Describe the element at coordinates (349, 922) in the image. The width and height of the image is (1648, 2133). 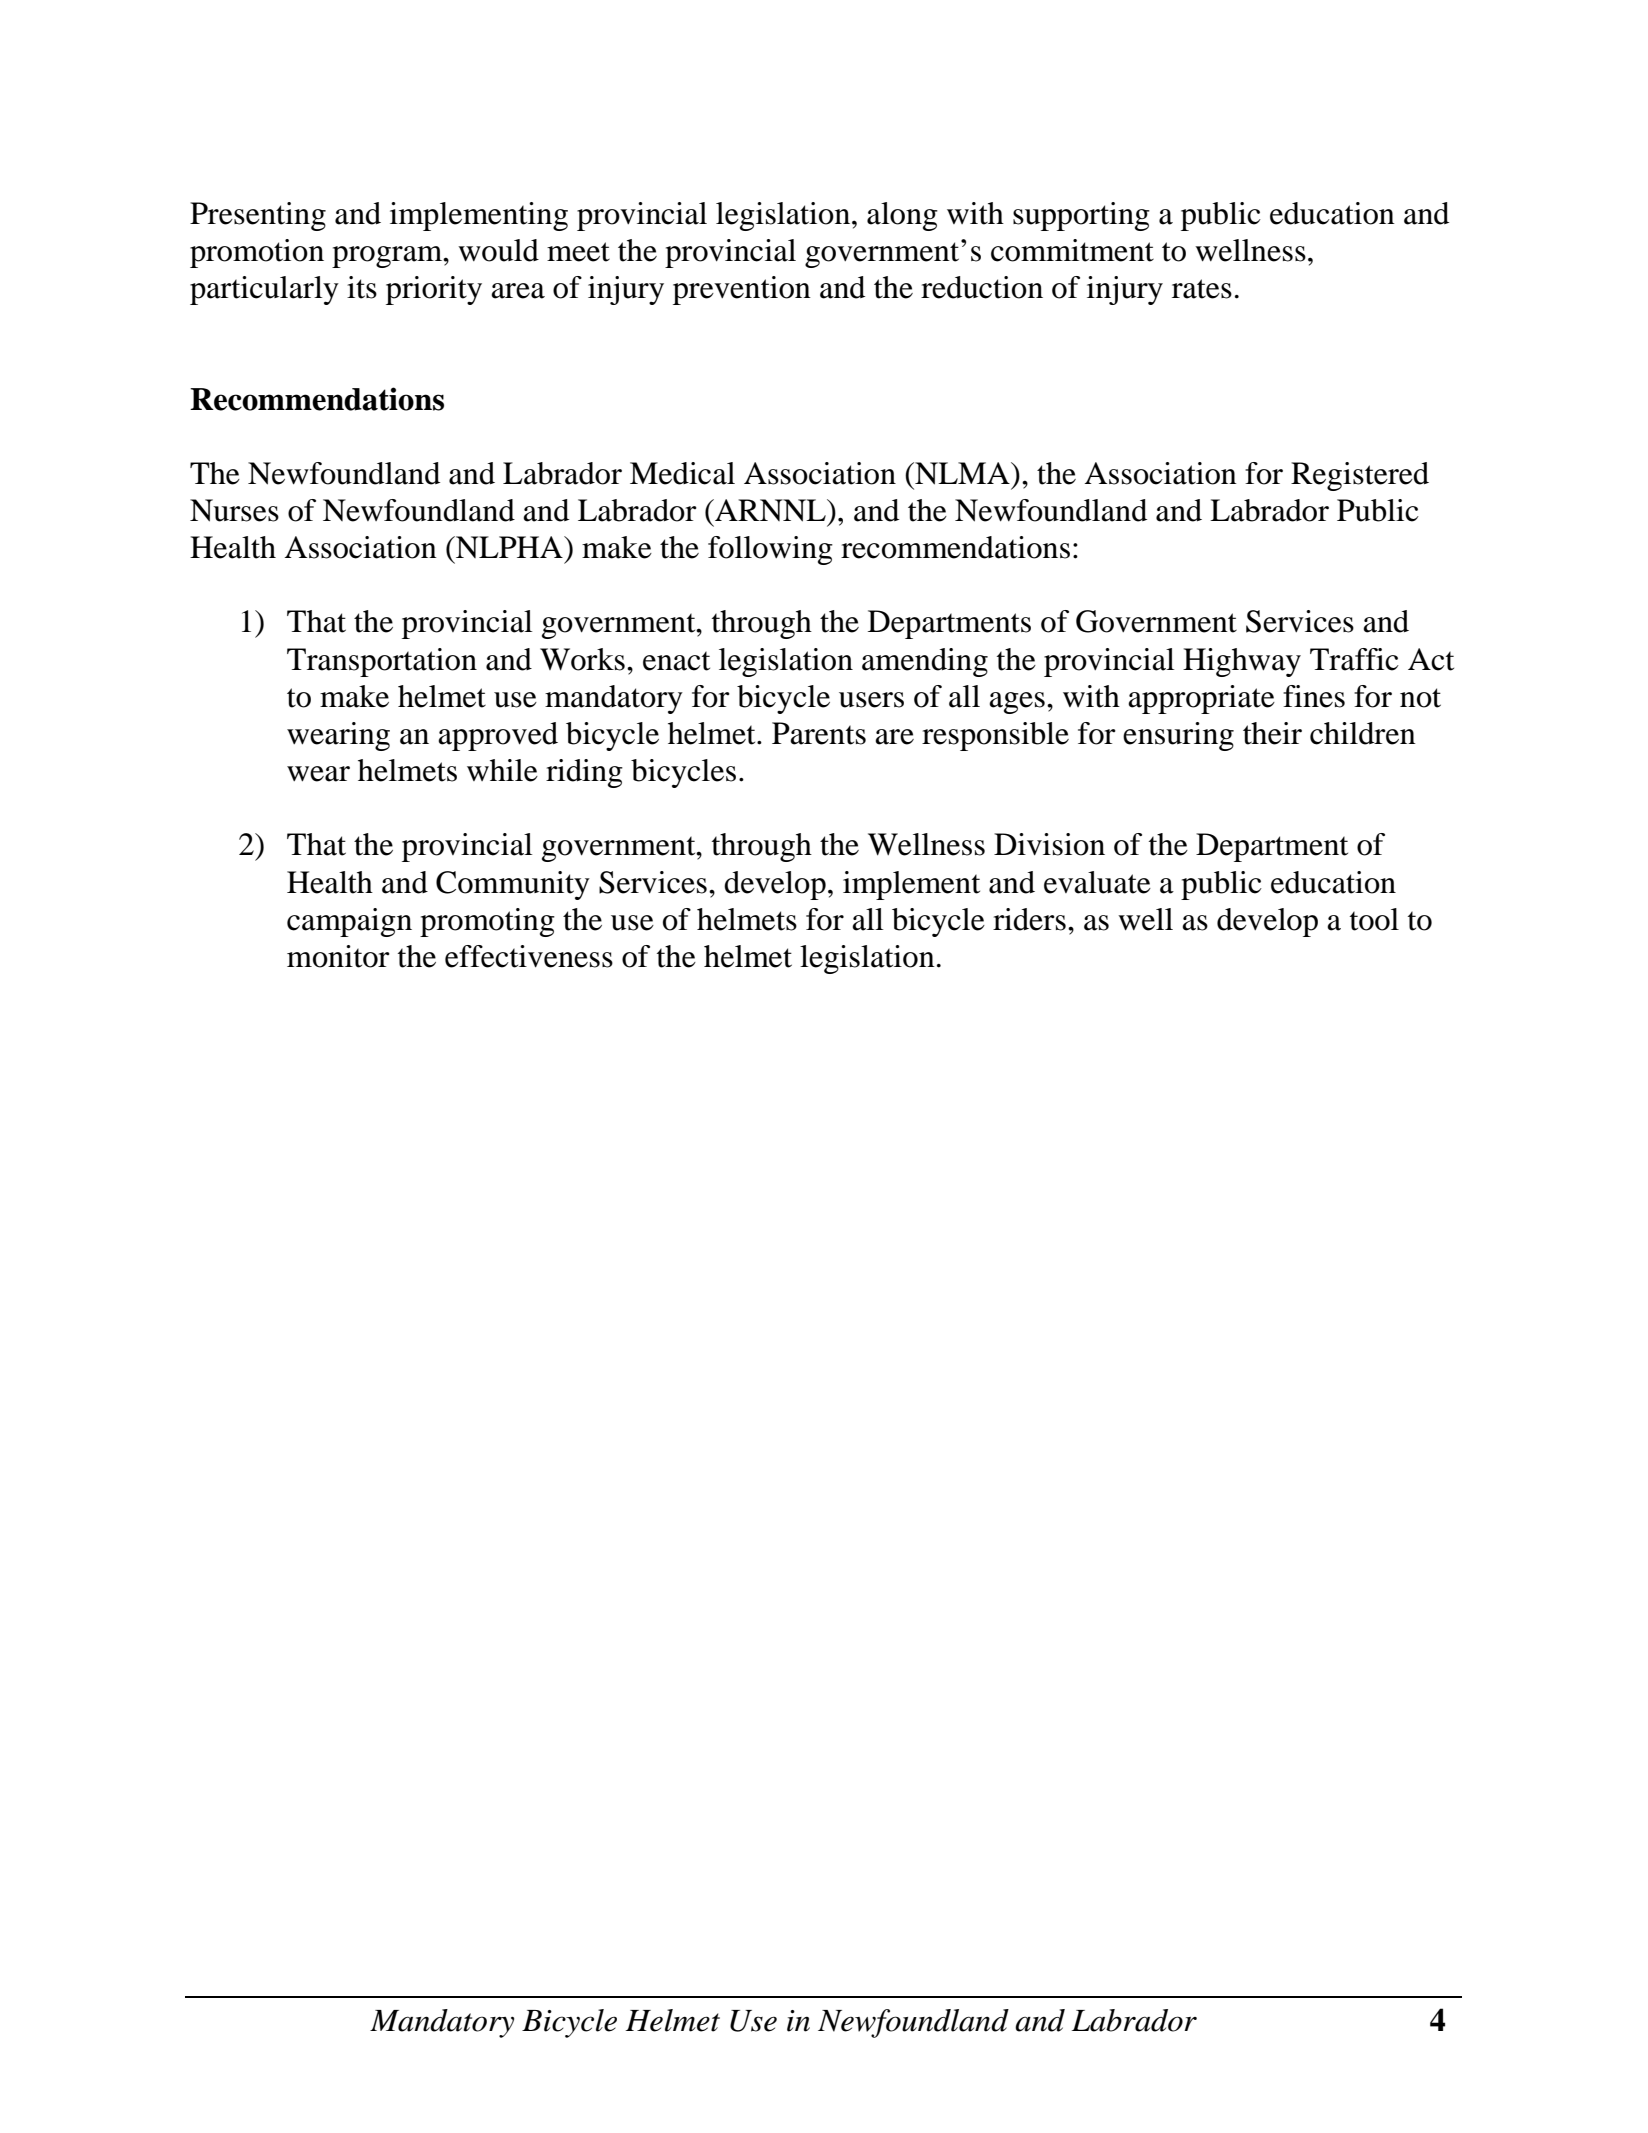
I see `campaign` at that location.
